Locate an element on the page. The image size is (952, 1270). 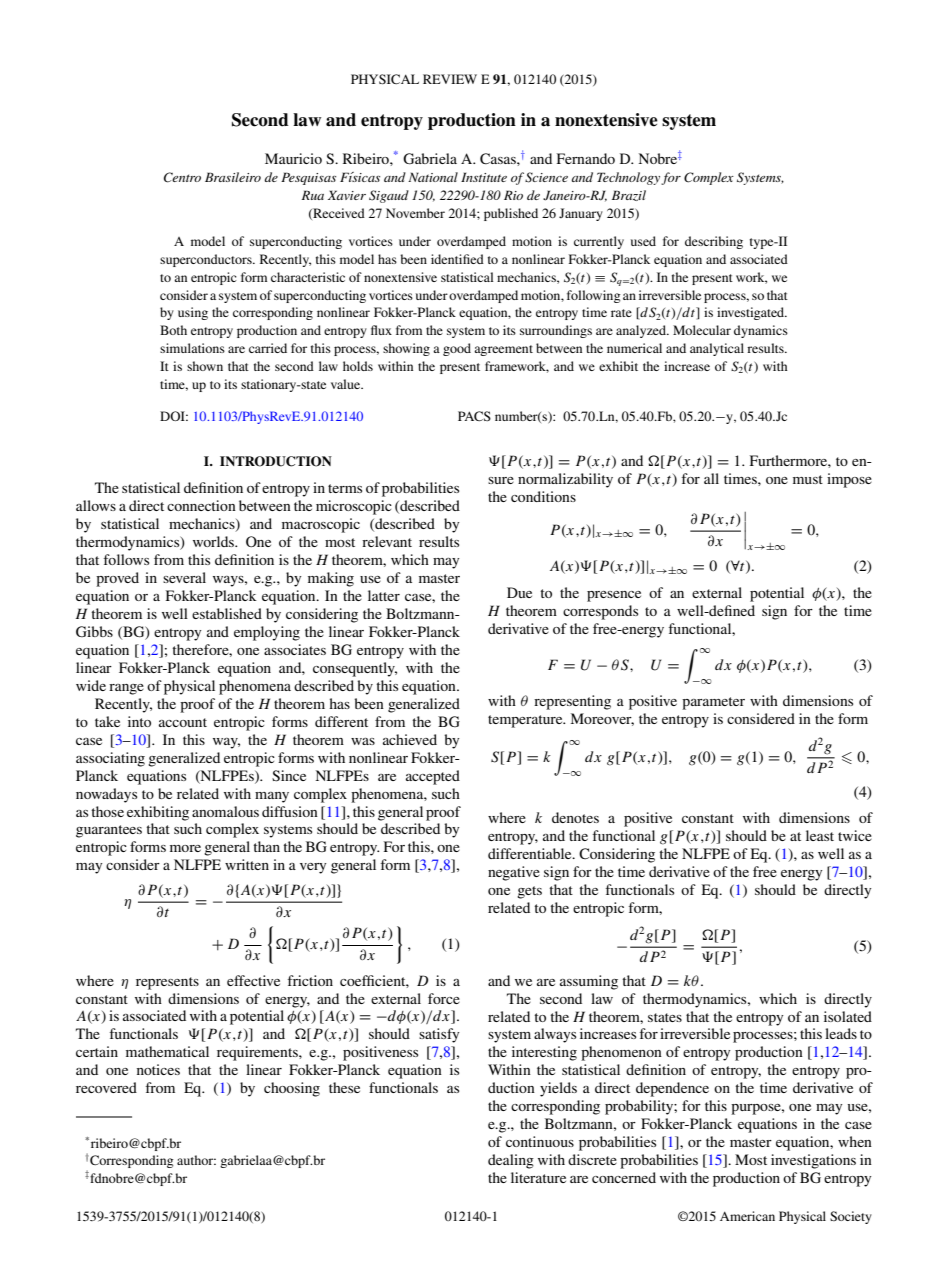
least is located at coordinates (820, 835).
